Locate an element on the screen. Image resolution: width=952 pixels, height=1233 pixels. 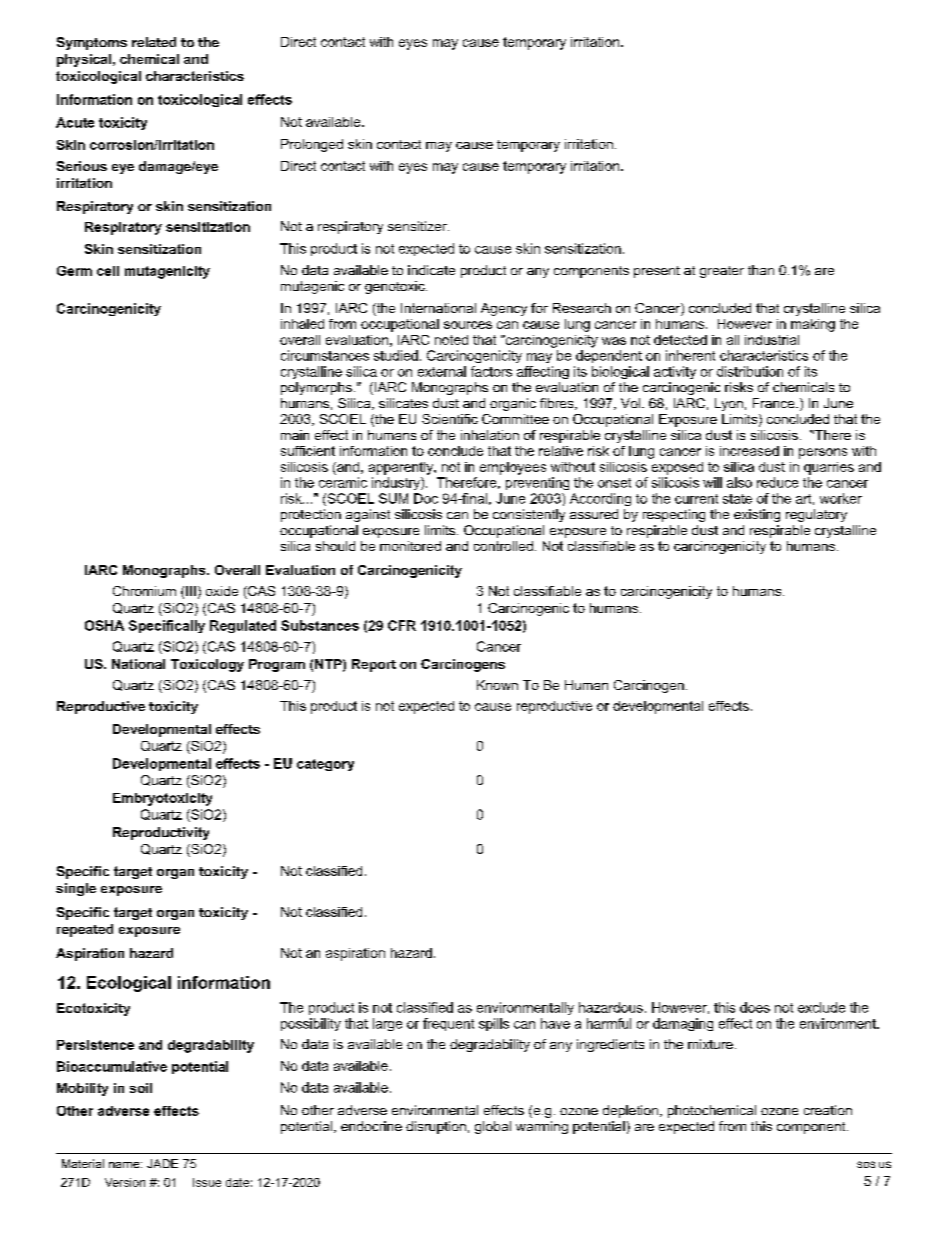
than is located at coordinates (761, 270).
